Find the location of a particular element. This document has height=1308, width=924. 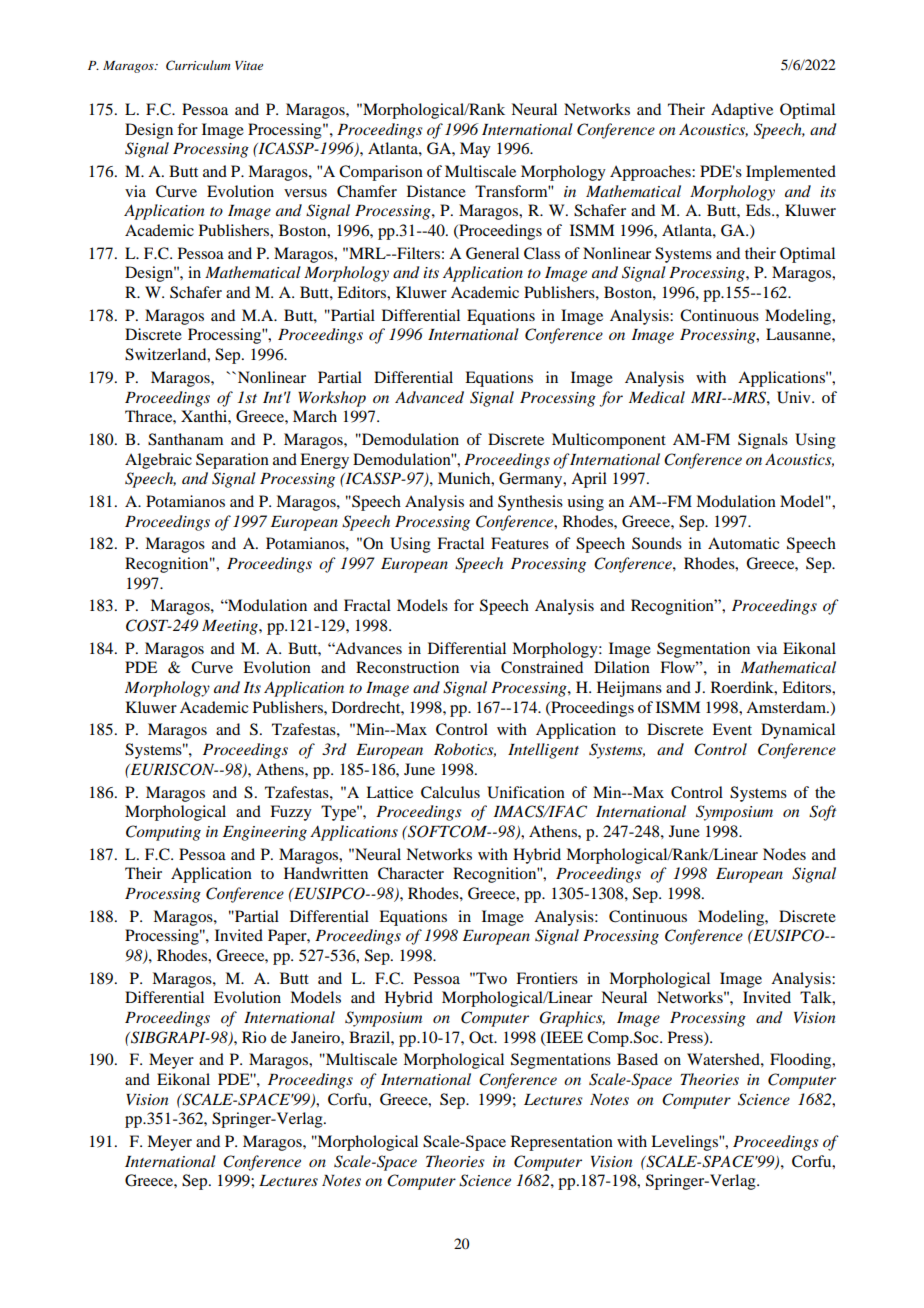

Adaptive is located at coordinates (742, 111).
